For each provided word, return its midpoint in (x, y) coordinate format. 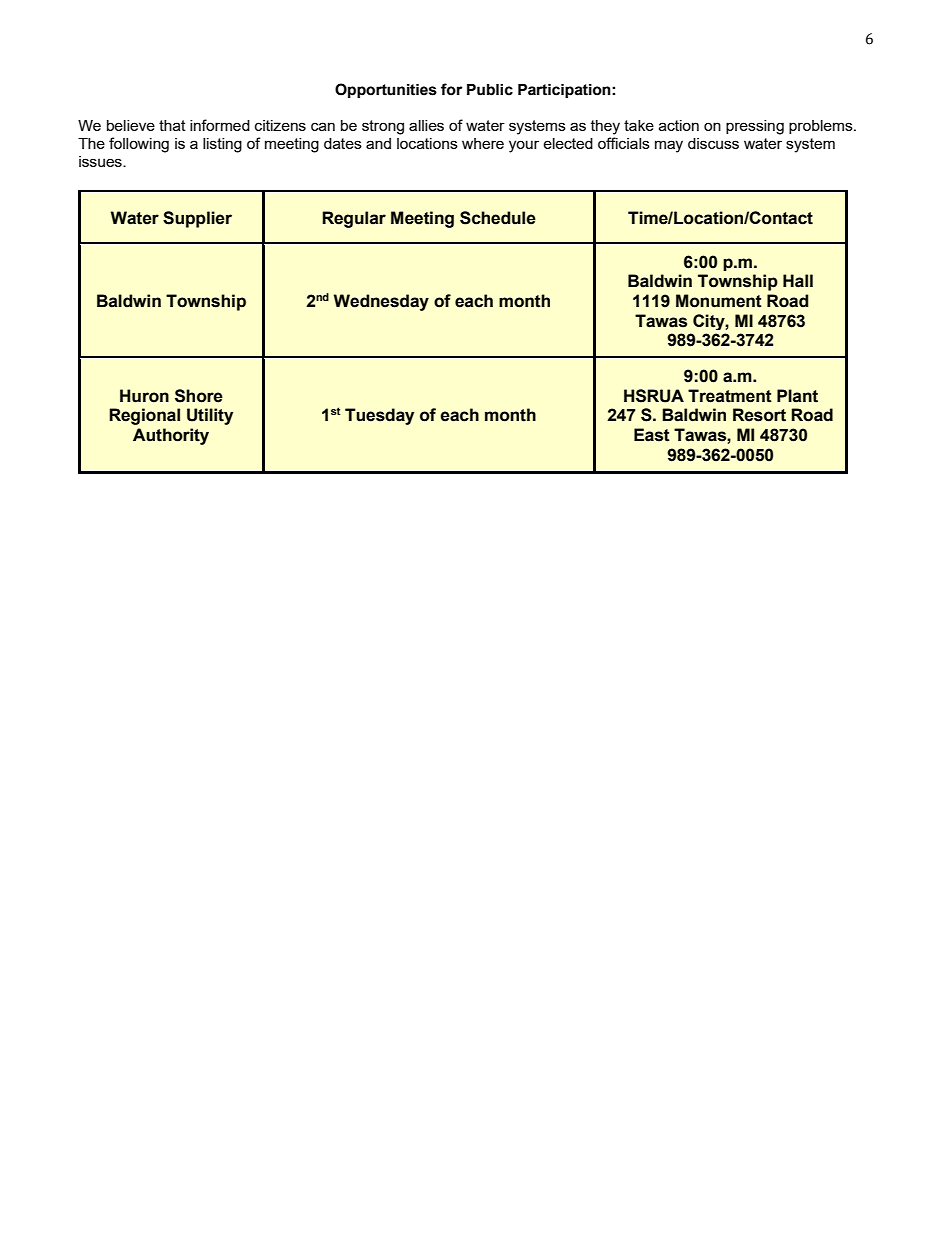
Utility (210, 416)
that (172, 125)
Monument (719, 301)
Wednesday (381, 302)
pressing (755, 127)
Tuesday (379, 416)
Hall (798, 281)
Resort (759, 415)
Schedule (498, 218)
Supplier (197, 219)
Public (490, 90)
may (669, 146)
